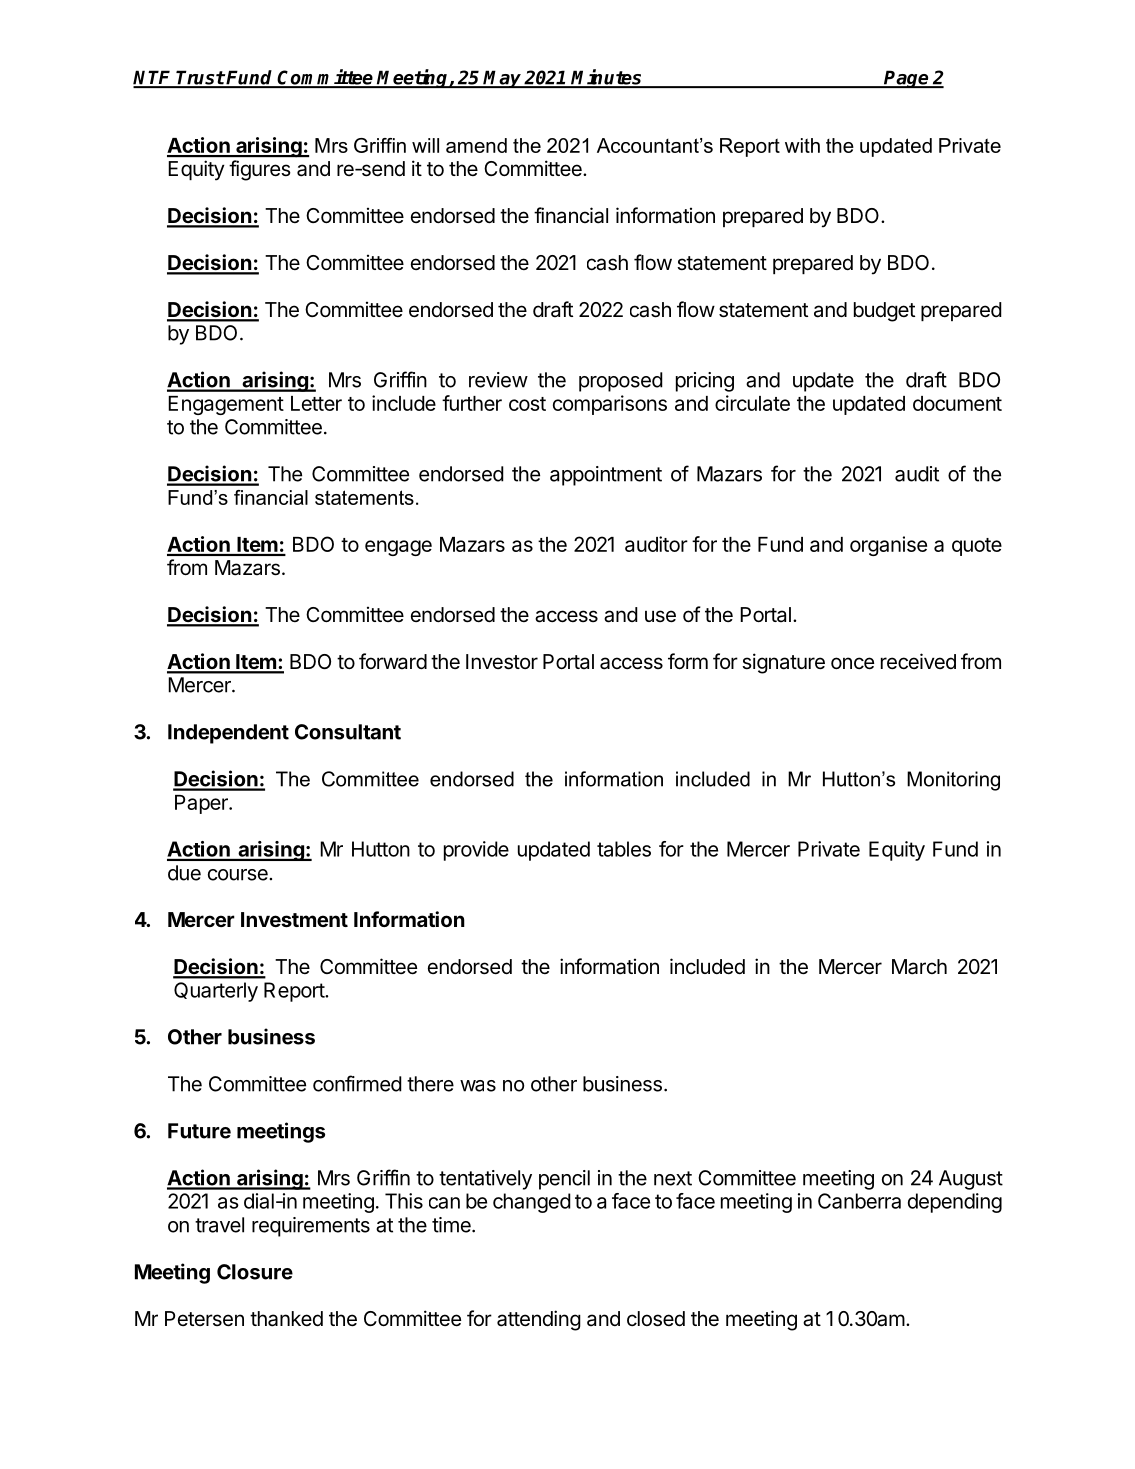  Describe the element at coordinates (539, 1320) in the screenshot. I see `attending` at that location.
